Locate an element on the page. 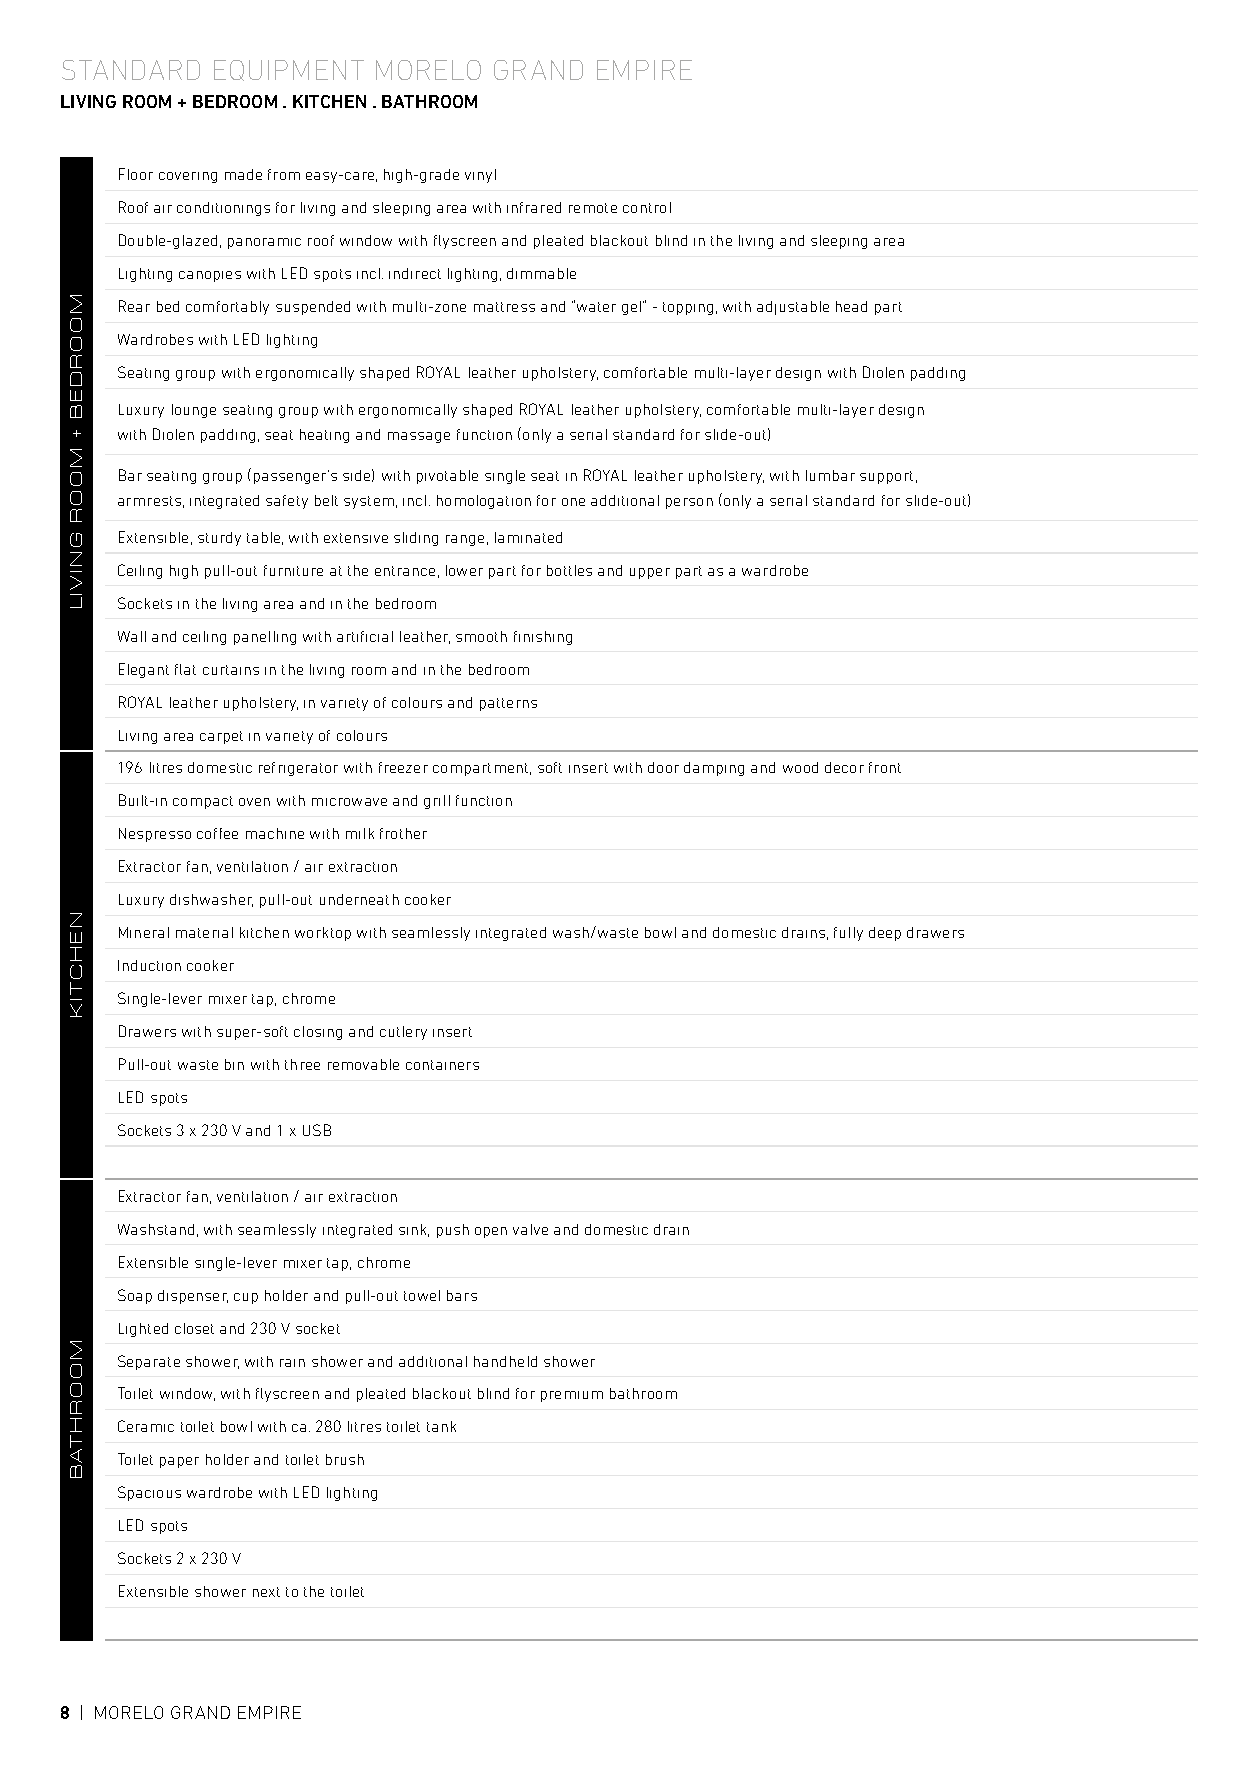  tank is located at coordinates (441, 1426).
